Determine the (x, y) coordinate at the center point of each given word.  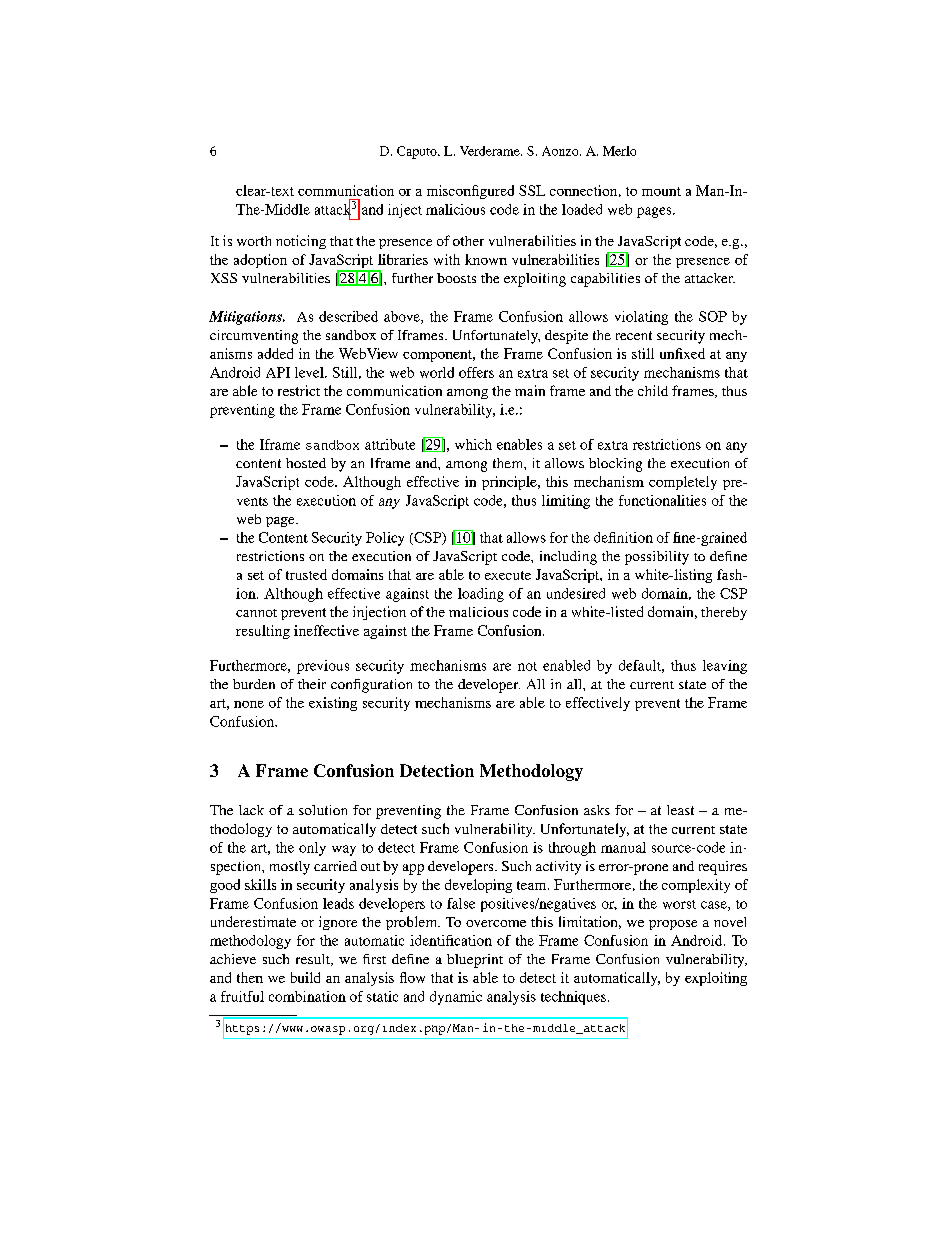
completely (683, 483)
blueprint (475, 961)
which (473, 444)
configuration (371, 686)
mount (661, 191)
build (305, 977)
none (249, 704)
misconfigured (470, 192)
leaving (725, 667)
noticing (301, 242)
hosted (306, 463)
